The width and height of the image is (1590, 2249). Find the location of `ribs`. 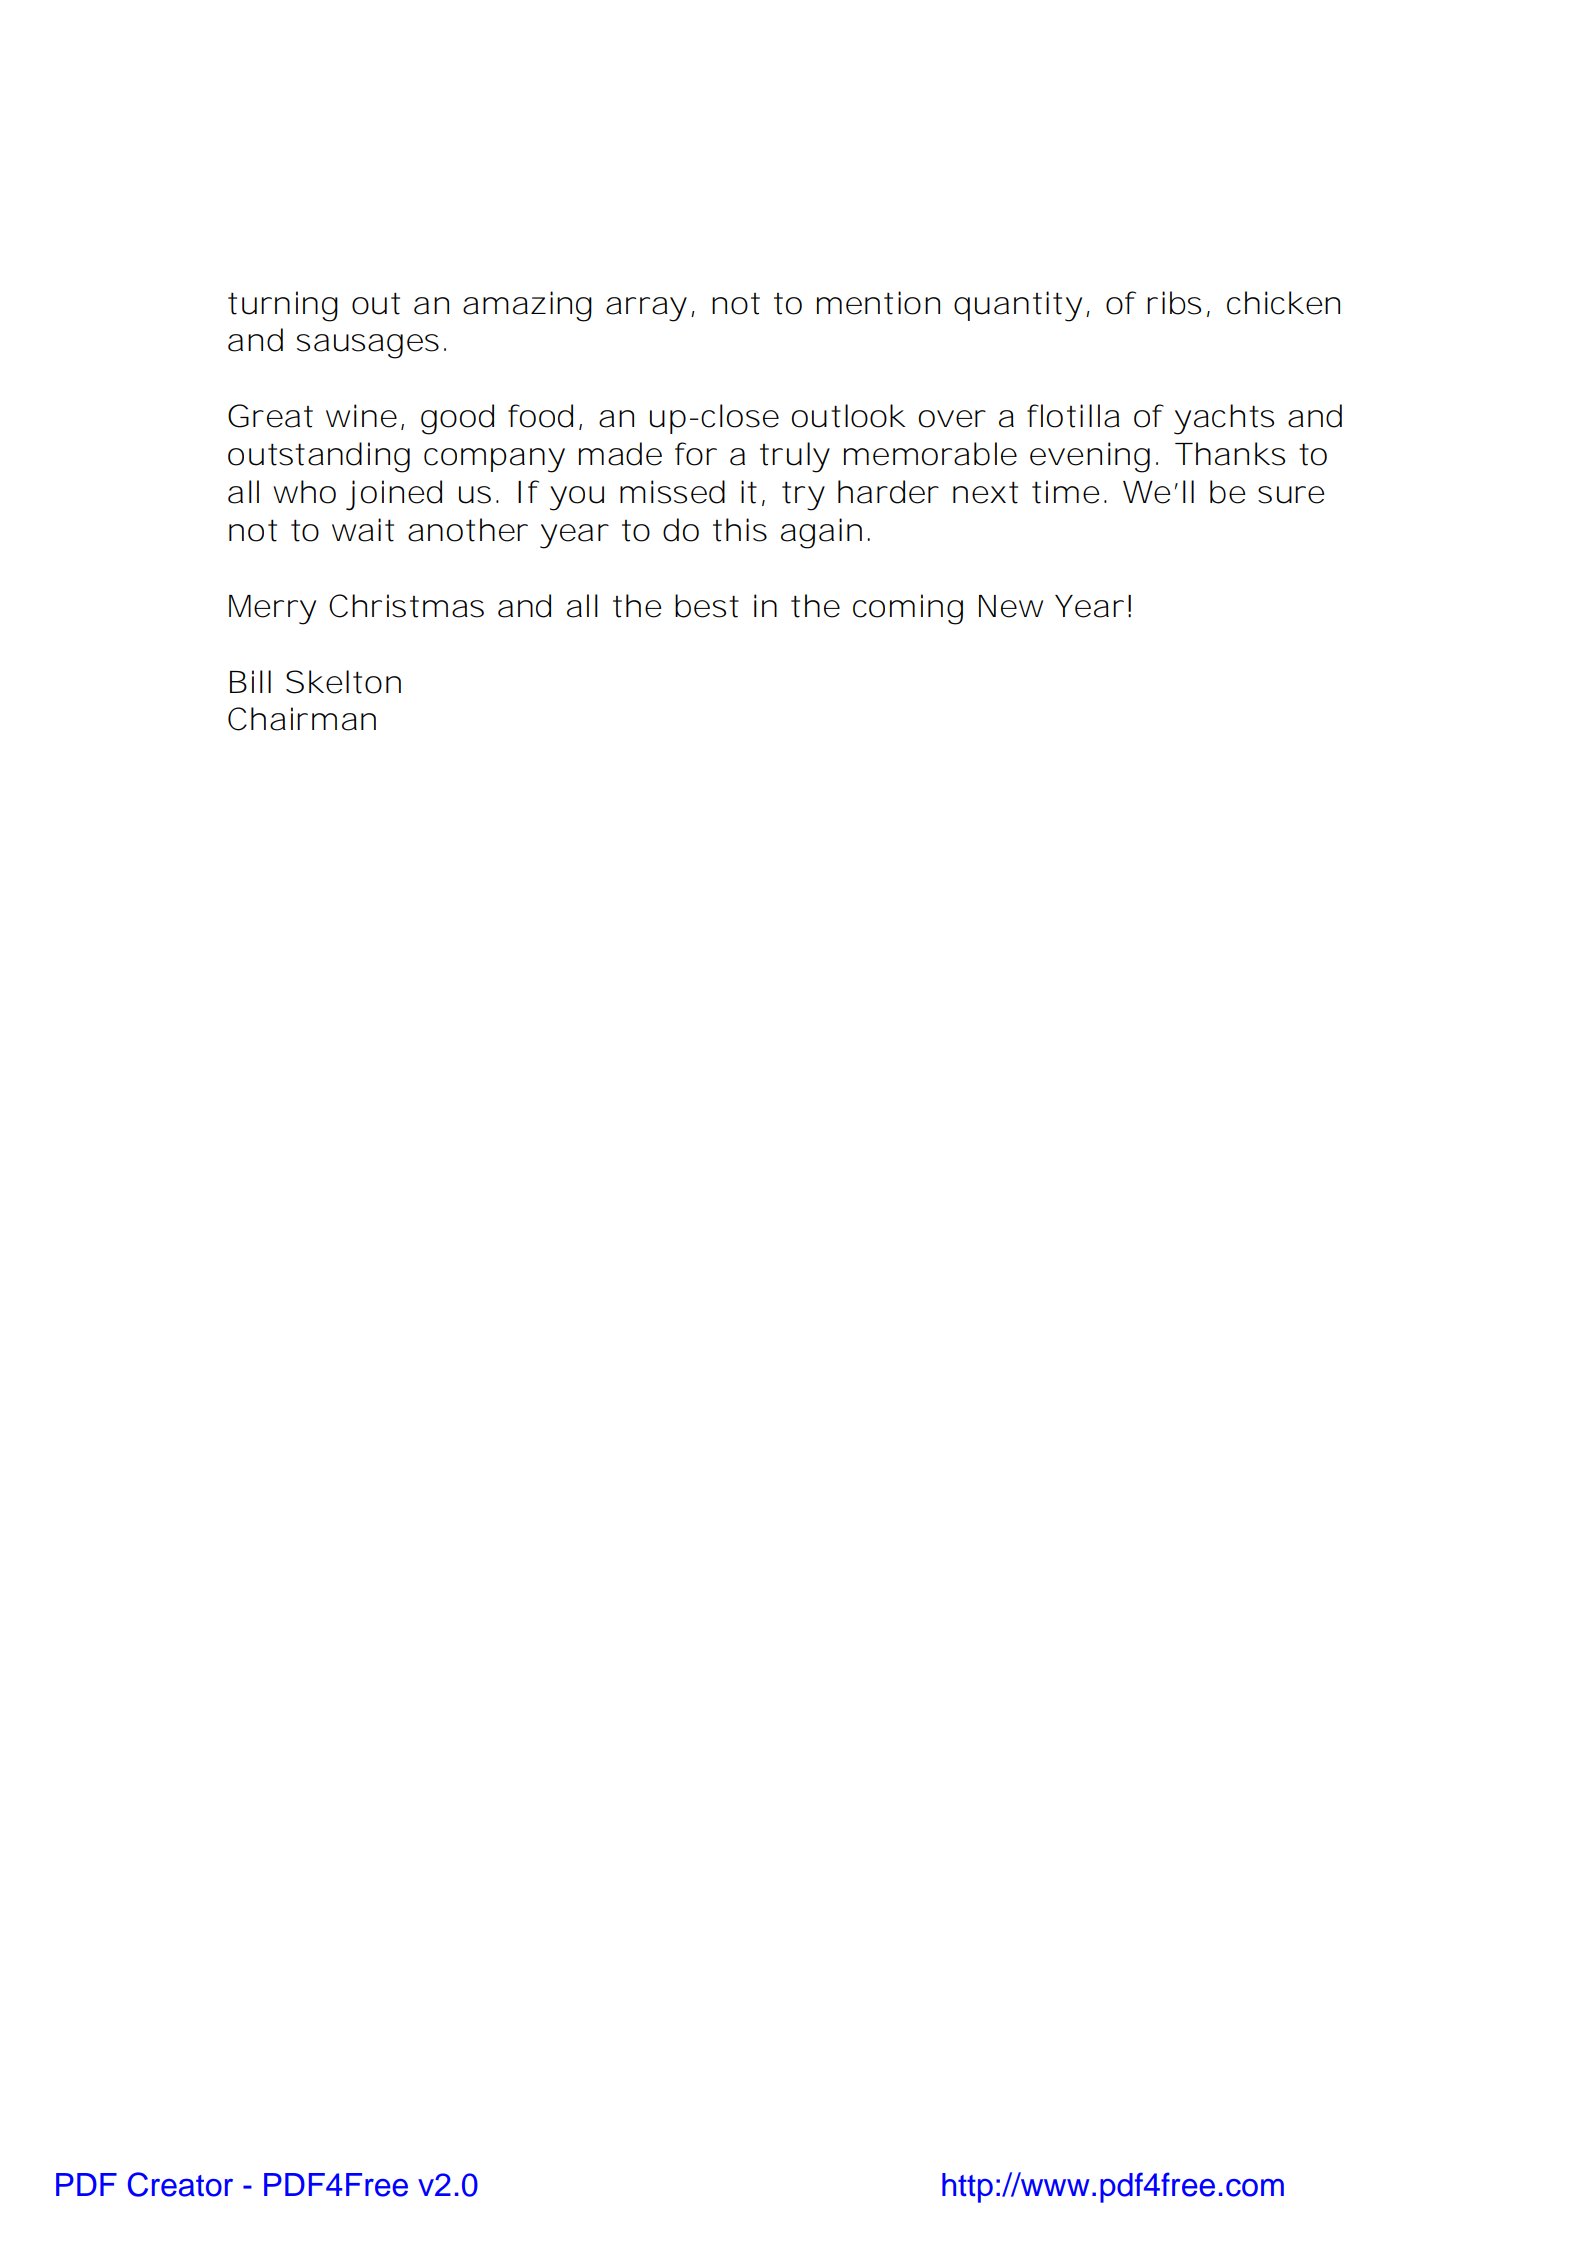

ribs is located at coordinates (1174, 303).
